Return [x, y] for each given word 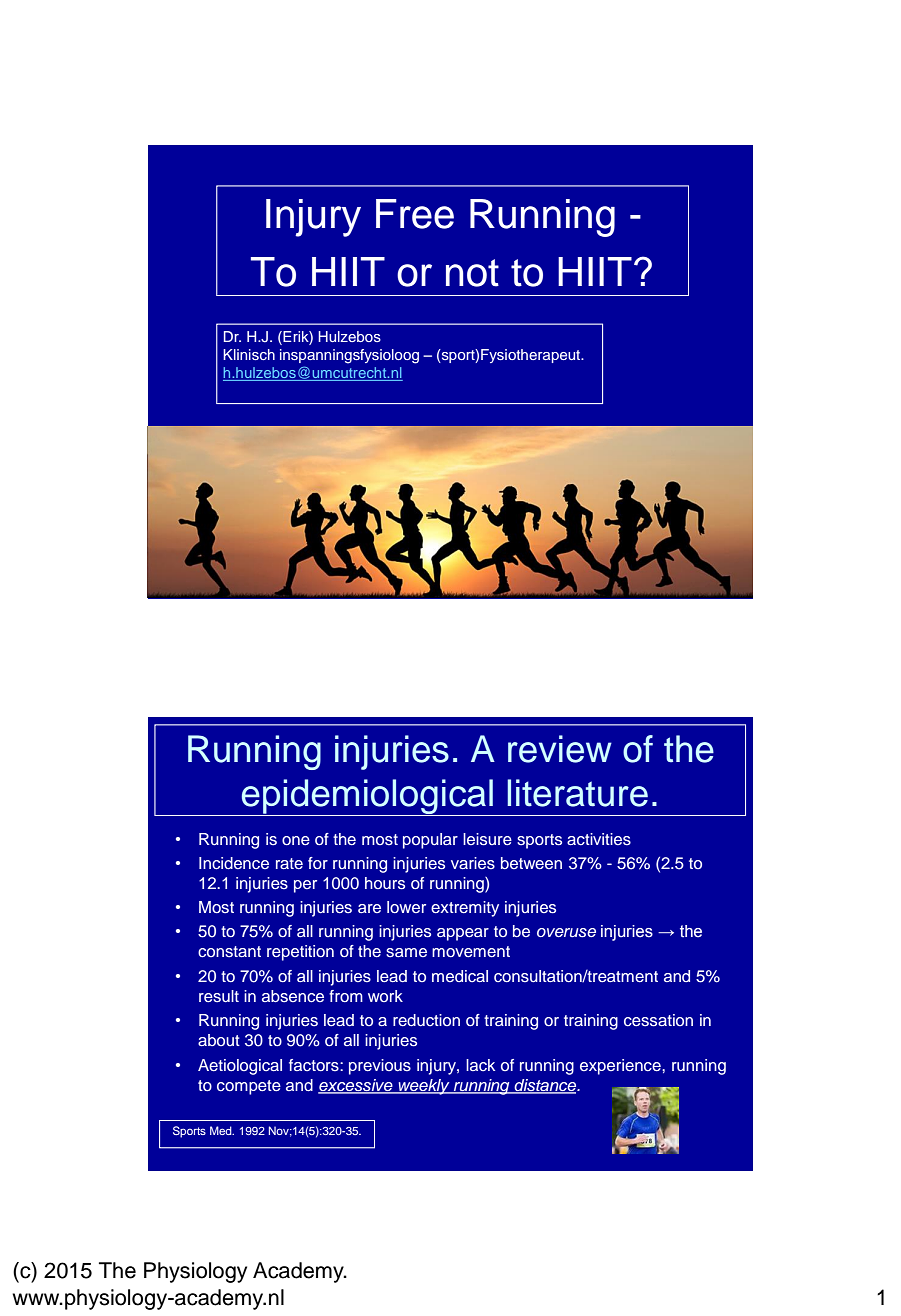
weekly [424, 1087]
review [560, 749]
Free [415, 214]
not [472, 273]
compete [249, 1087]
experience [621, 1067]
